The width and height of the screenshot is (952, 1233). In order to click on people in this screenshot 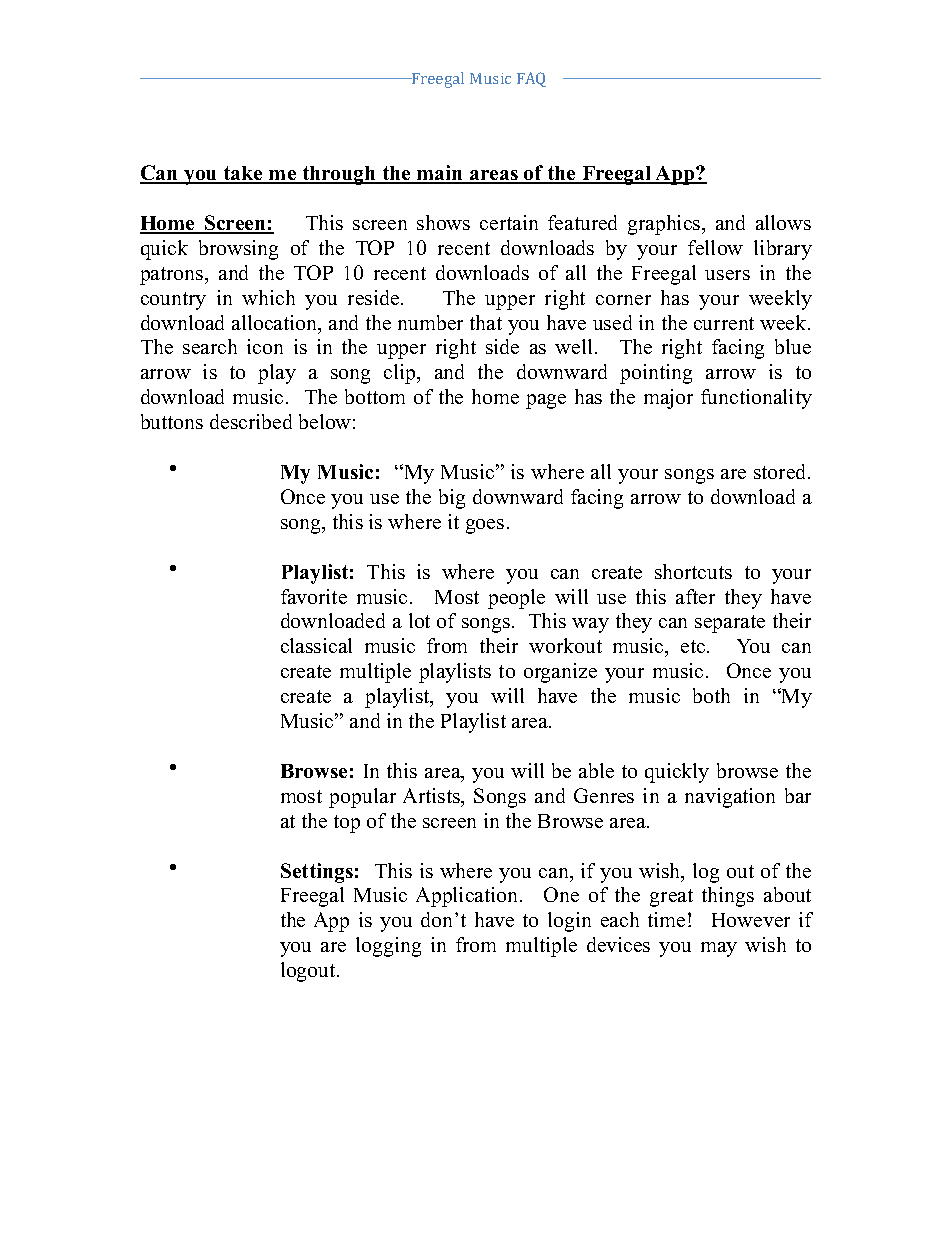, I will do `click(516, 599)`.
